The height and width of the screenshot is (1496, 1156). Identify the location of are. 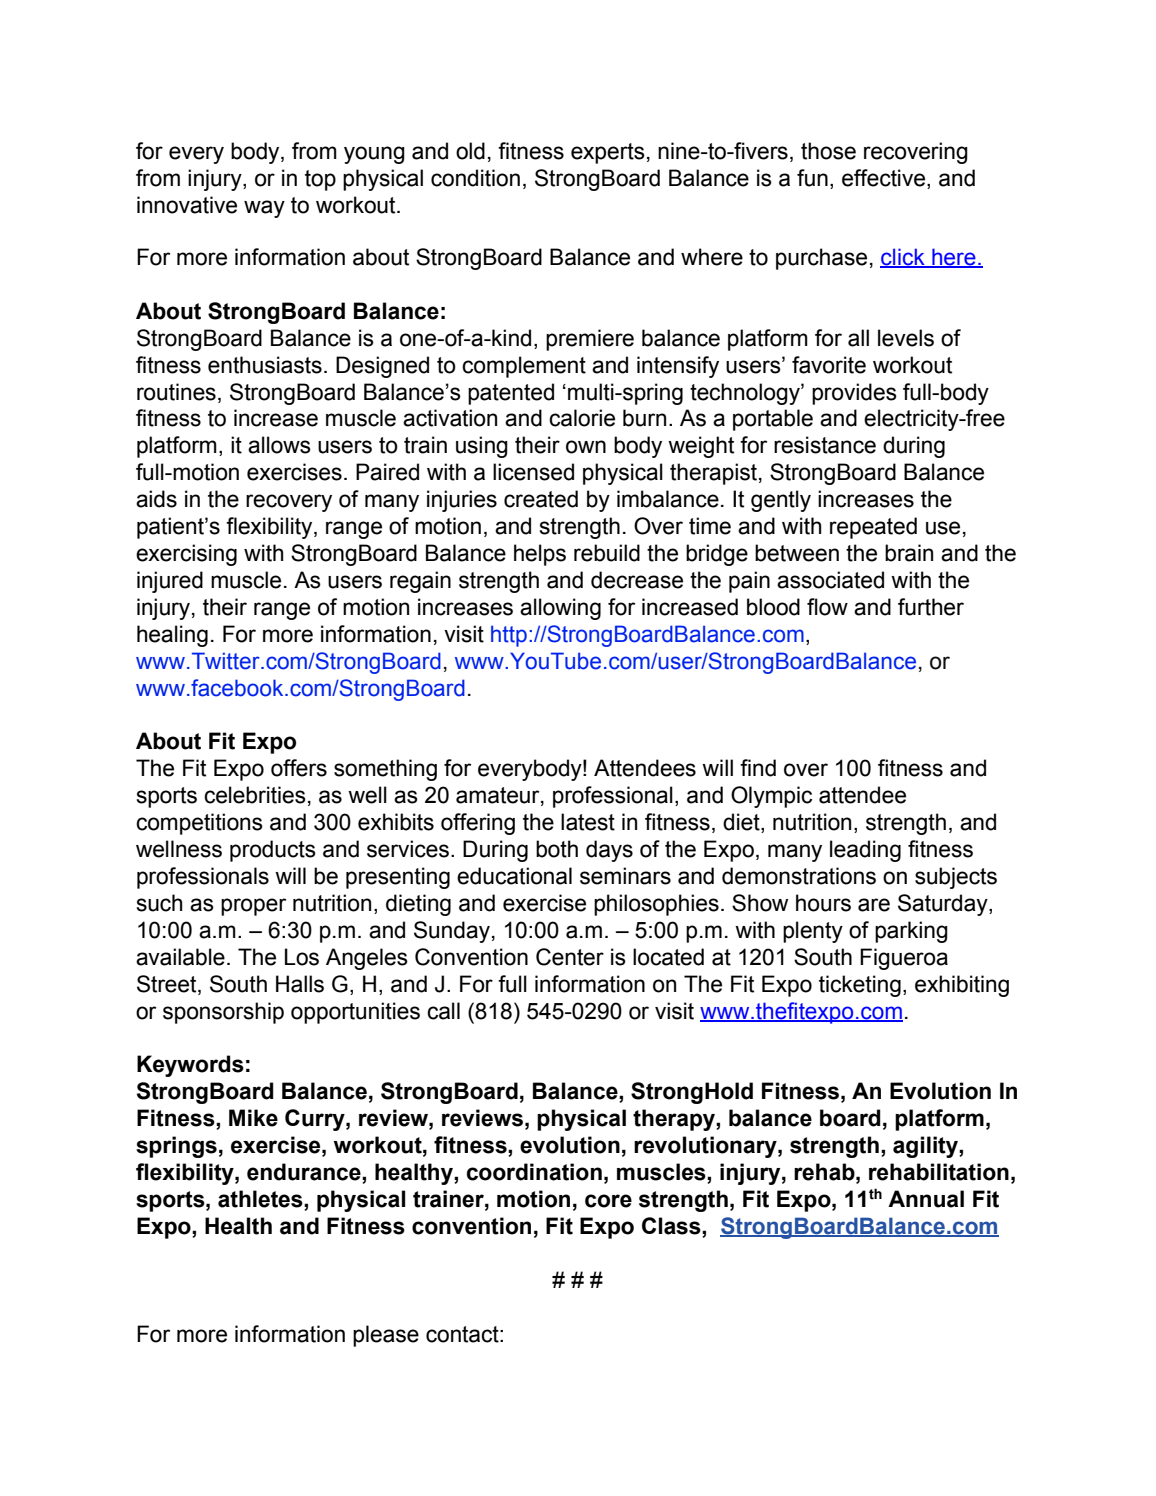
(874, 905).
